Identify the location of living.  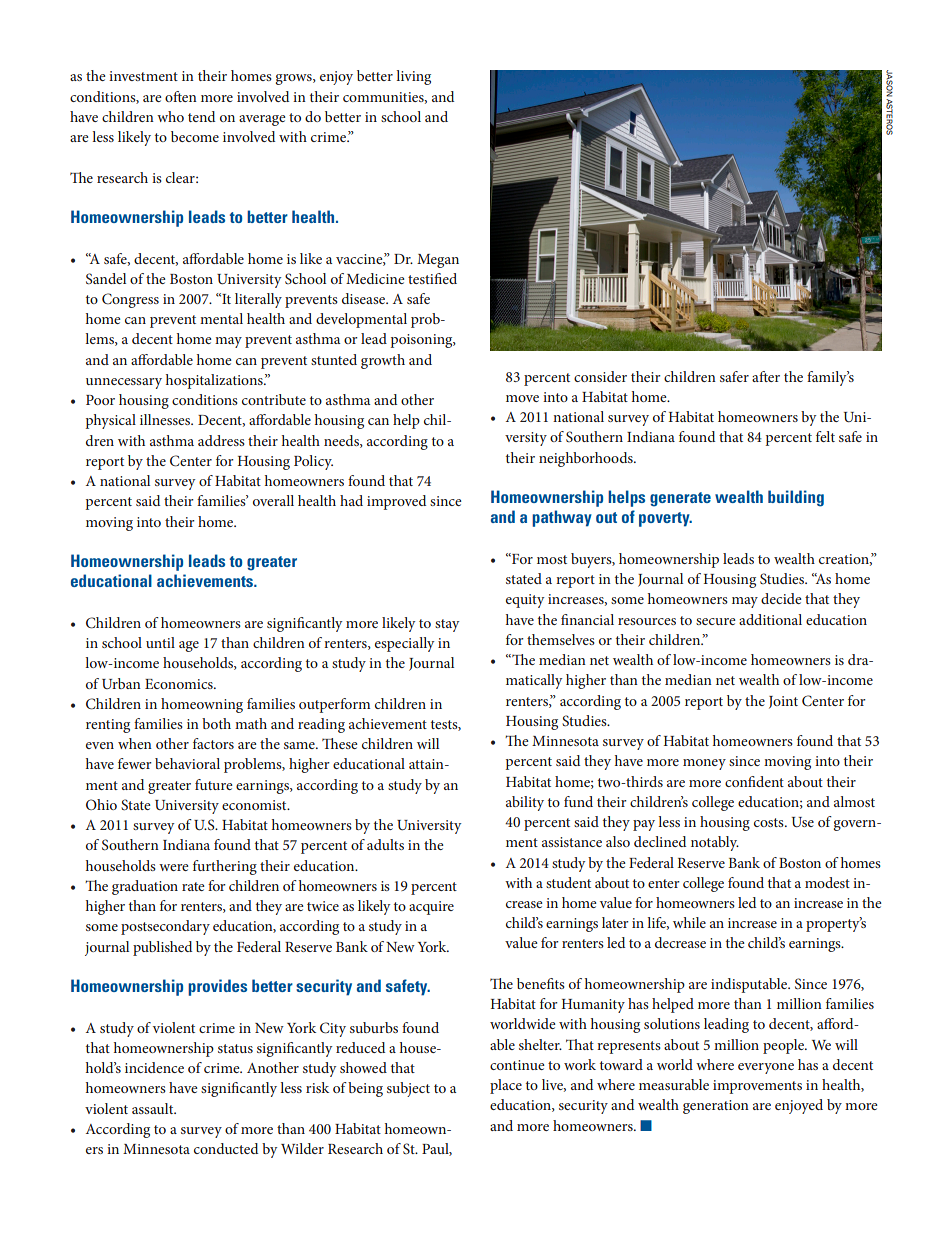
(413, 77).
